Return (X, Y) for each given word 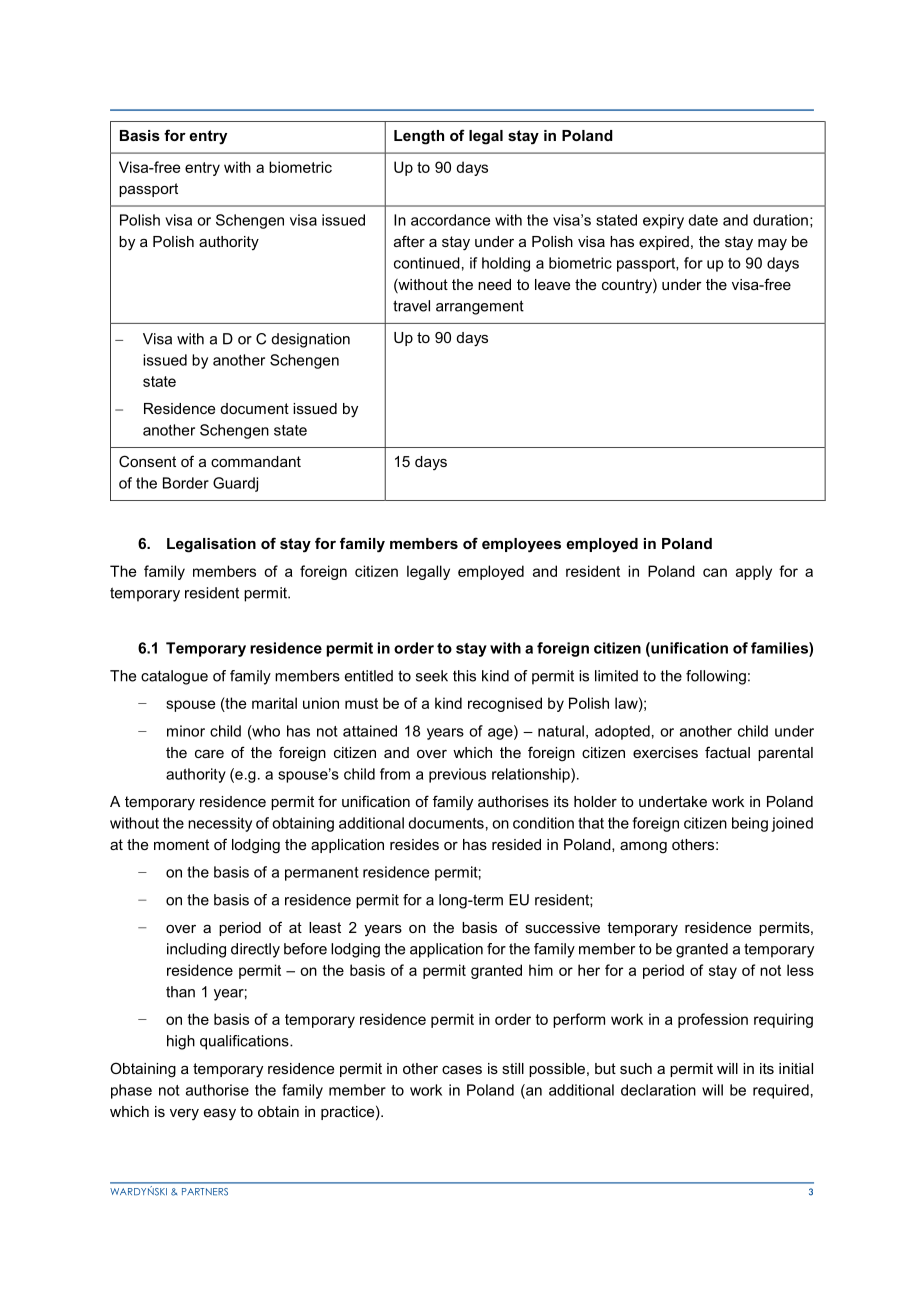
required (781, 1091)
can (715, 572)
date (703, 220)
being (750, 824)
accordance (450, 220)
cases (462, 1070)
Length (419, 137)
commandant (256, 461)
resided (516, 844)
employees (521, 545)
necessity (220, 824)
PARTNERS (205, 1192)
